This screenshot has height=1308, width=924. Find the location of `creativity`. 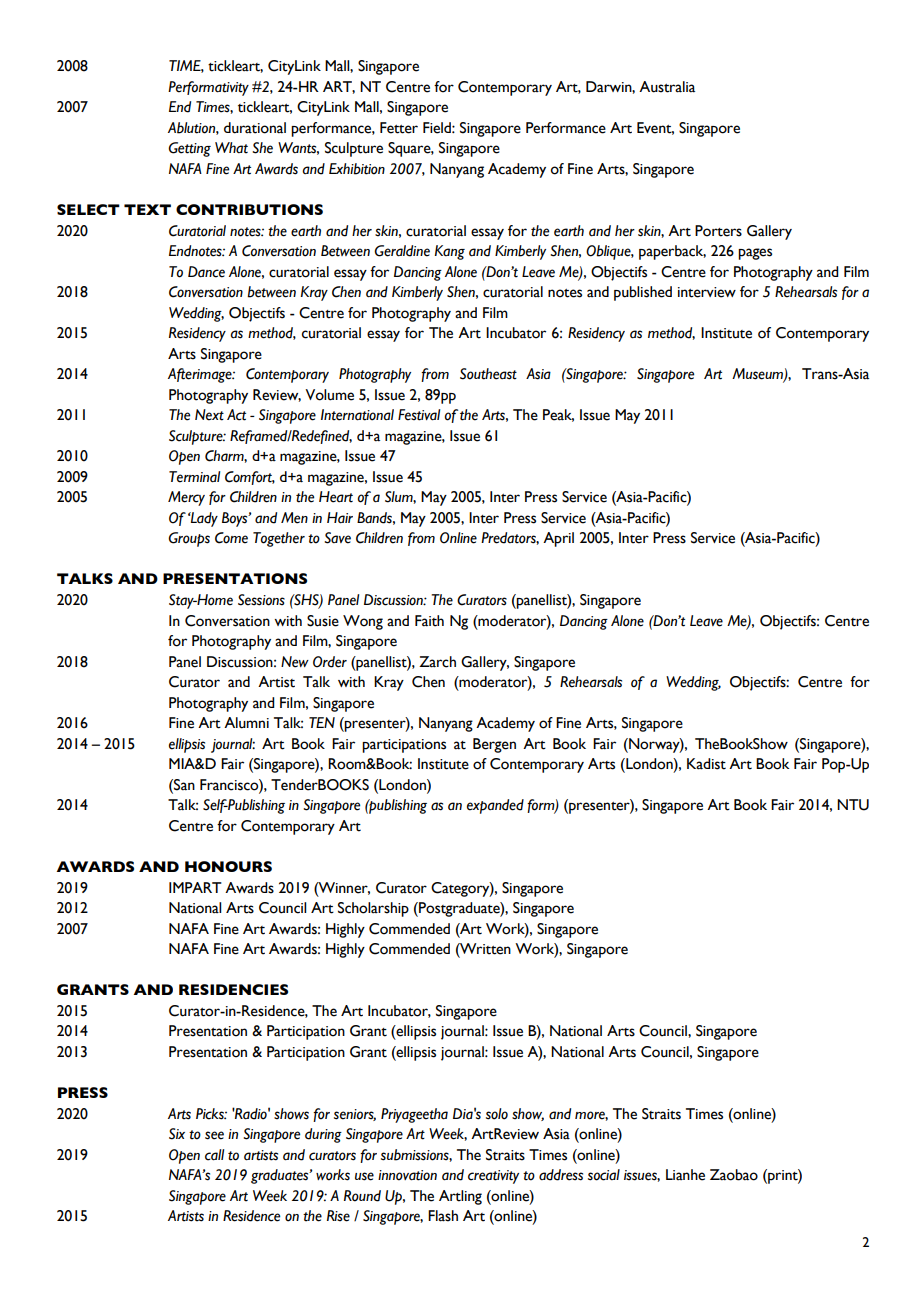

creativity is located at coordinates (493, 1177).
